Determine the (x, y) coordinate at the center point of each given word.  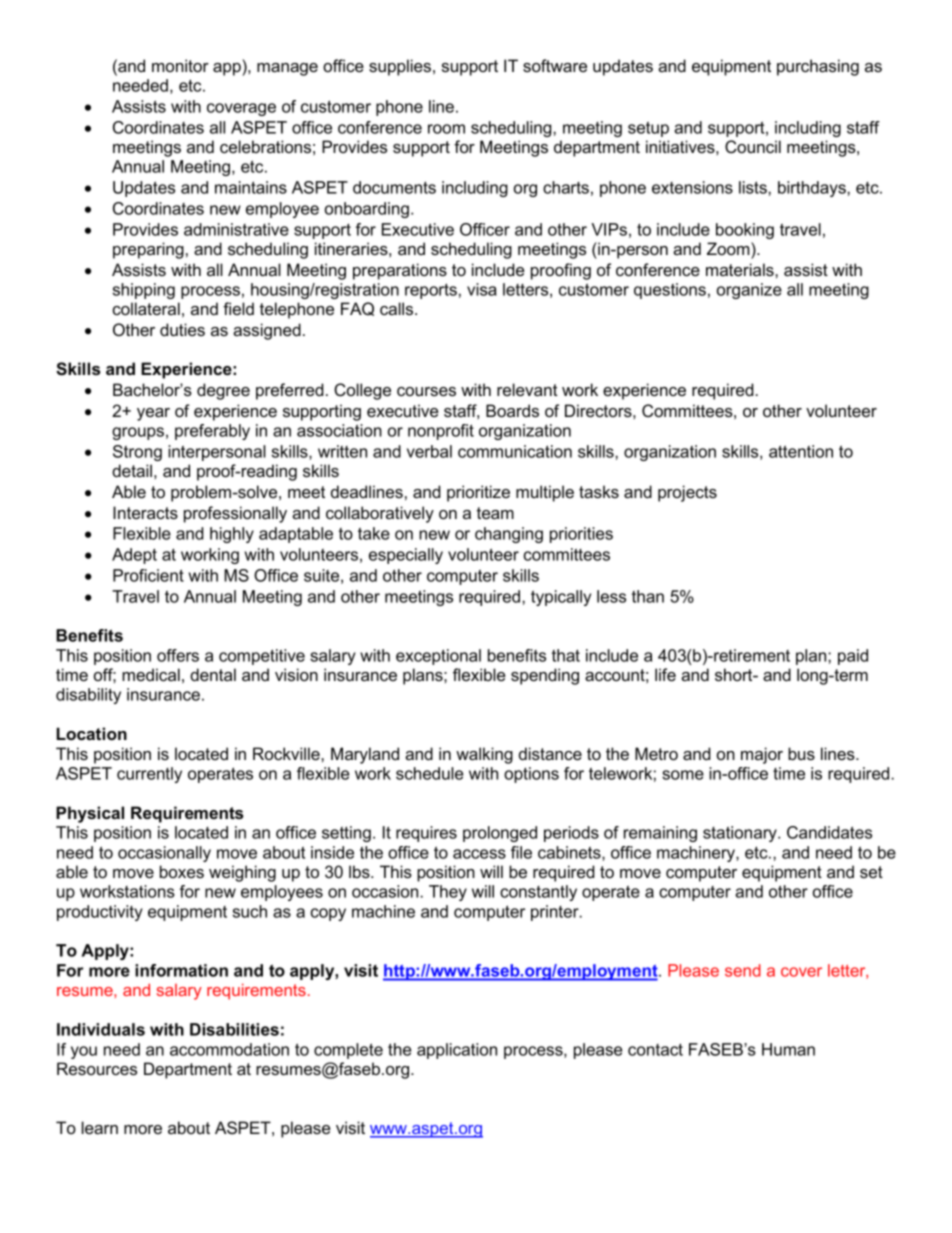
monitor (180, 65)
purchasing (818, 67)
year (153, 414)
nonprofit (441, 432)
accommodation (229, 1049)
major (762, 755)
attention (801, 451)
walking (484, 755)
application (457, 1051)
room (446, 129)
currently (149, 775)
